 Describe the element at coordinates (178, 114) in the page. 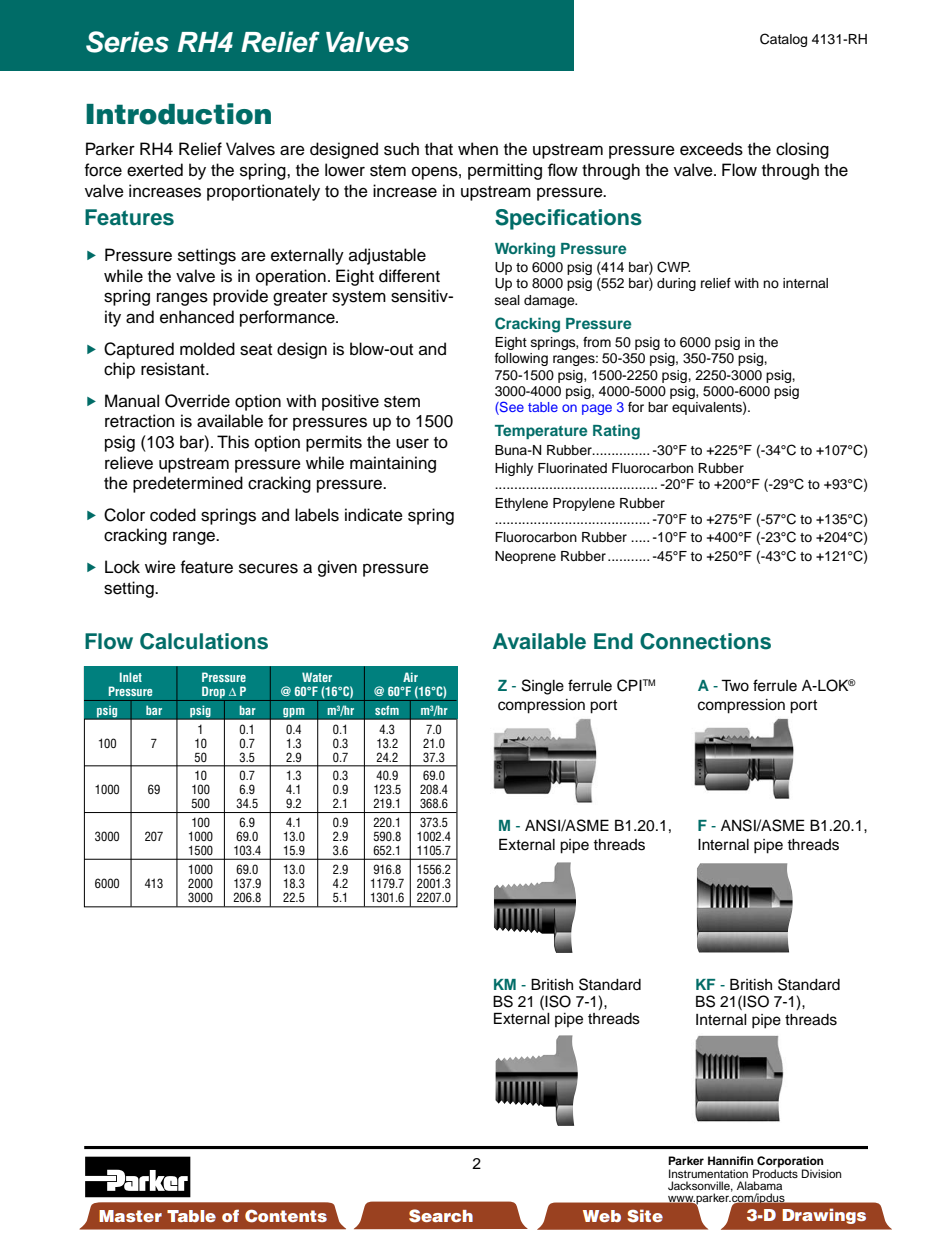

I see `Introduction` at that location.
